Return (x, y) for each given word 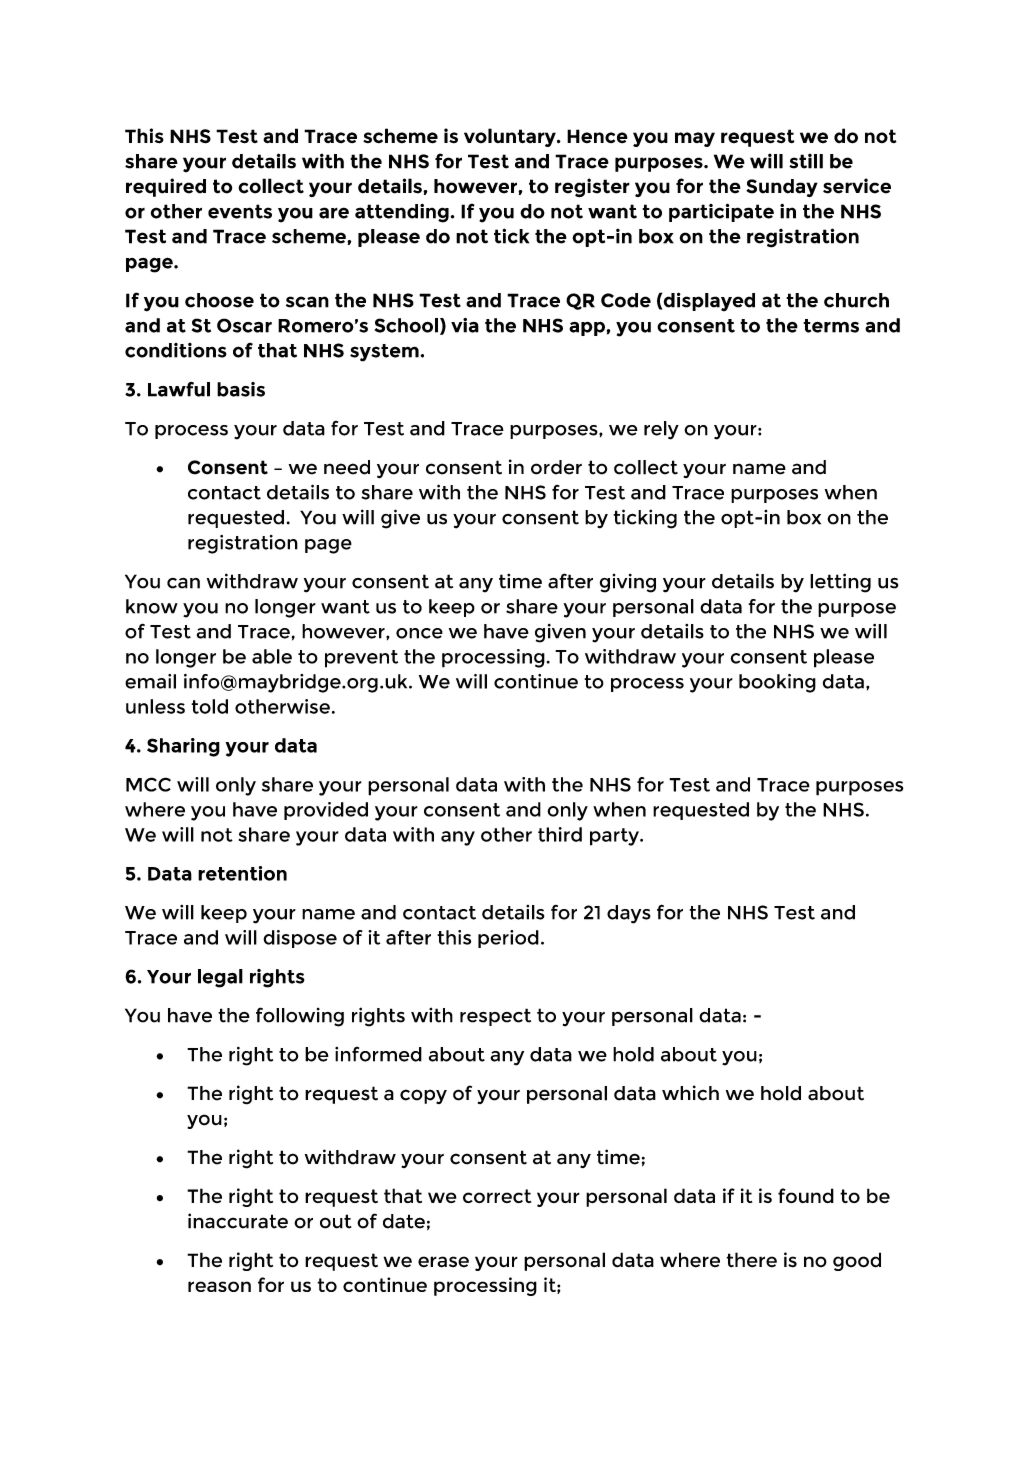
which (690, 1093)
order (556, 467)
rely (661, 430)
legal (220, 978)
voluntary (511, 137)
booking (777, 683)
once (419, 633)
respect (495, 1017)
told (209, 706)
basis (241, 389)
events (240, 211)
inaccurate (238, 1221)
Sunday (782, 188)
